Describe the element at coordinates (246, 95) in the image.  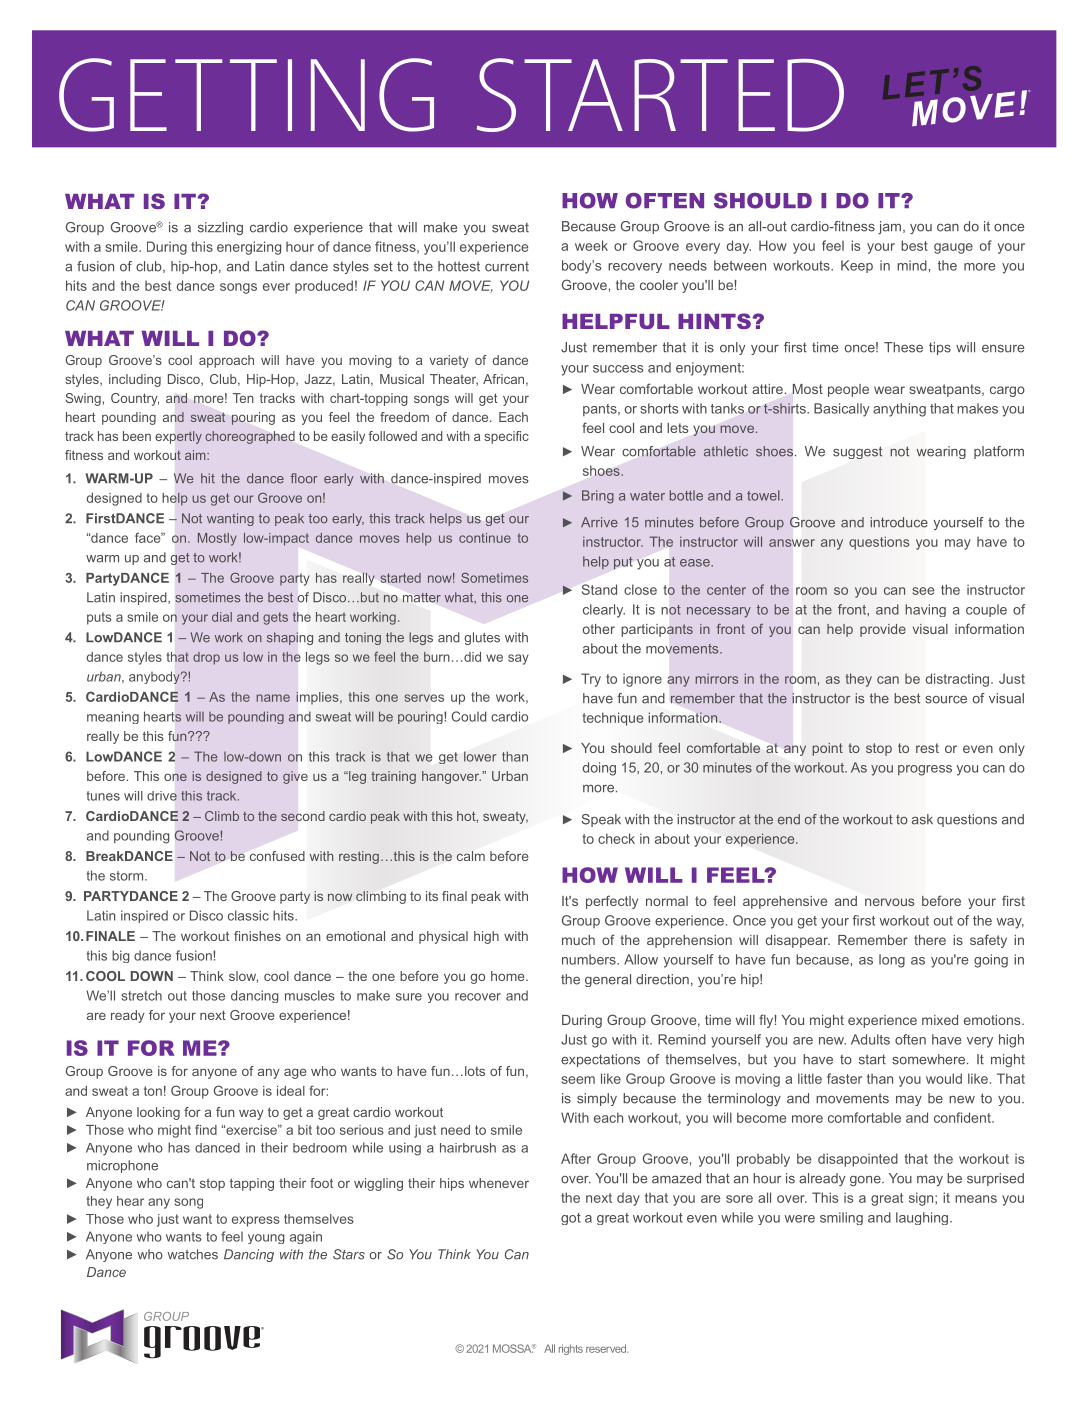
I see `GETTING` at that location.
